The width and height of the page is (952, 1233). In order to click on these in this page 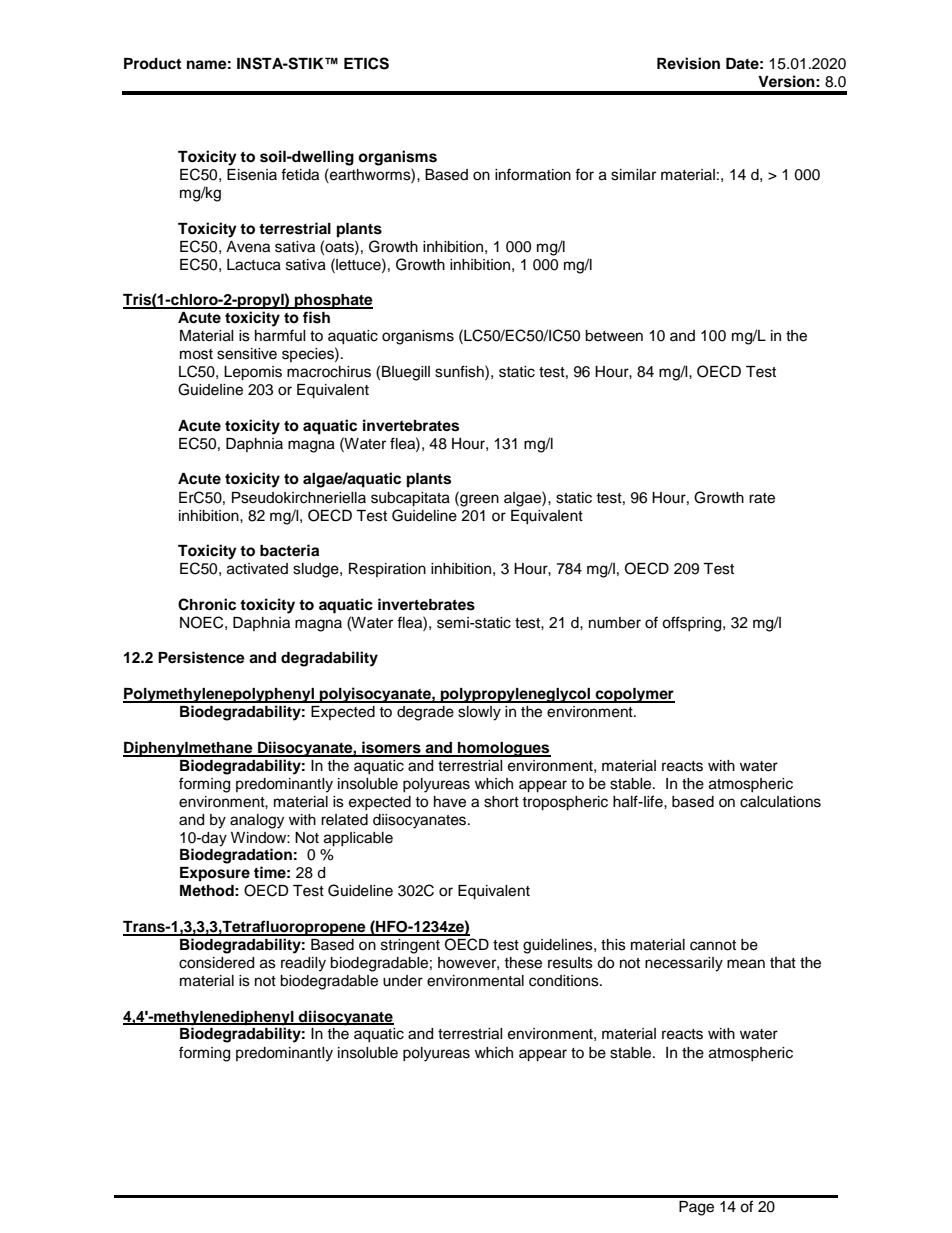, I will do `click(523, 963)`.
